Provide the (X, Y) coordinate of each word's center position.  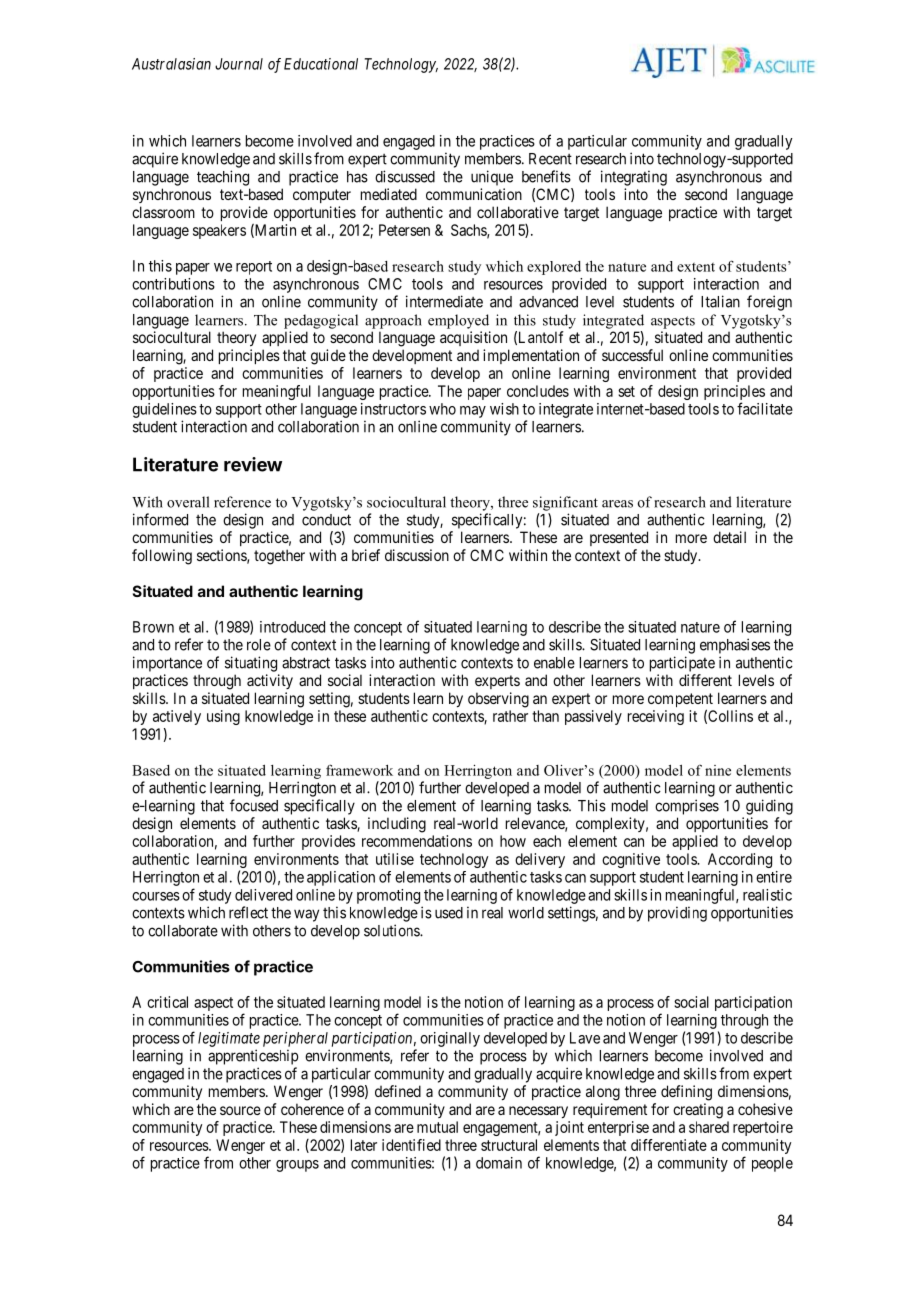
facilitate (765, 408)
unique (492, 178)
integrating (634, 178)
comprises (687, 807)
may (473, 412)
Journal (239, 64)
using (223, 717)
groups (297, 1166)
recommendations (417, 841)
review (253, 464)
